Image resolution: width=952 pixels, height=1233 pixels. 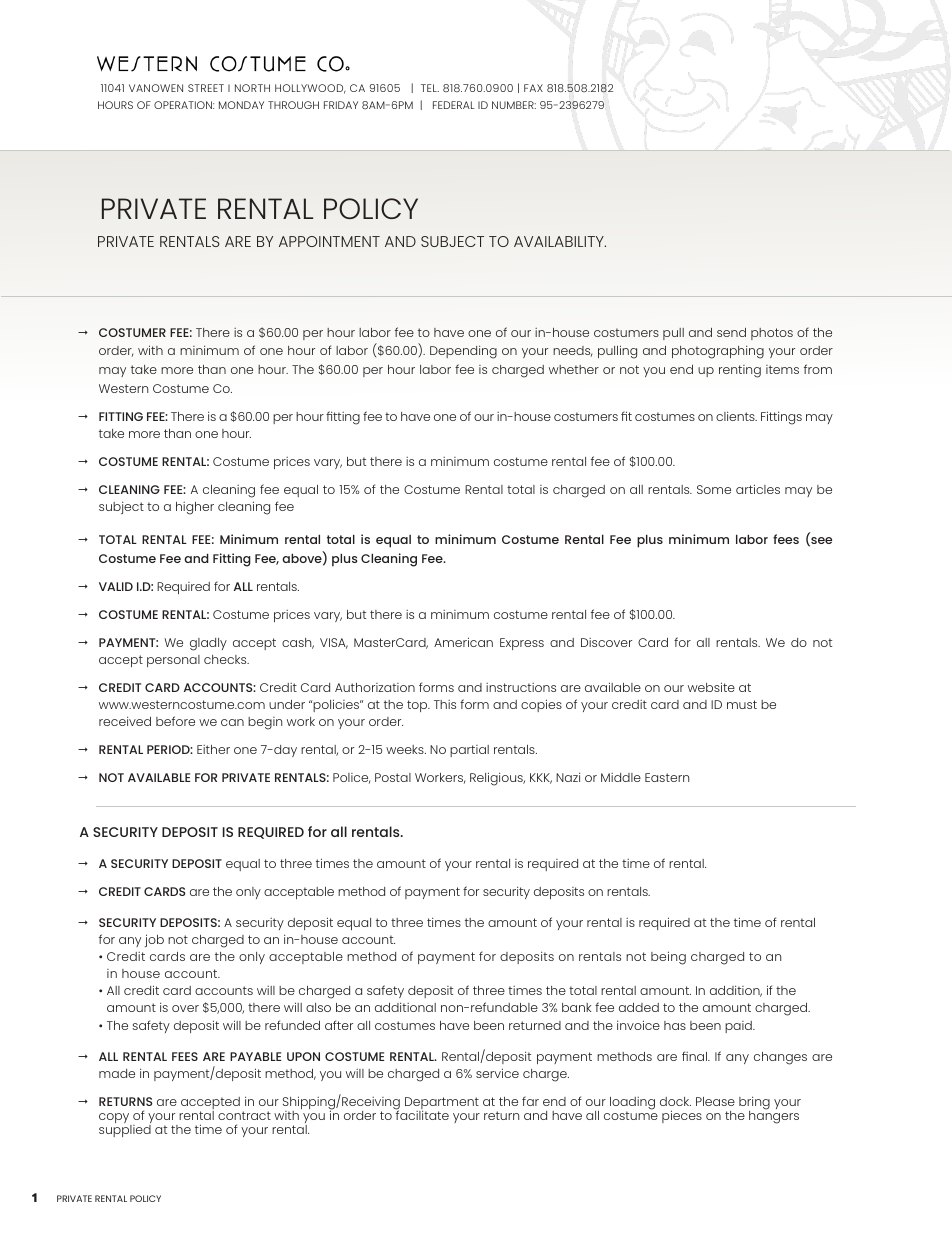 What do you see at coordinates (533, 88) in the screenshot?
I see `FAX` at bounding box center [533, 88].
